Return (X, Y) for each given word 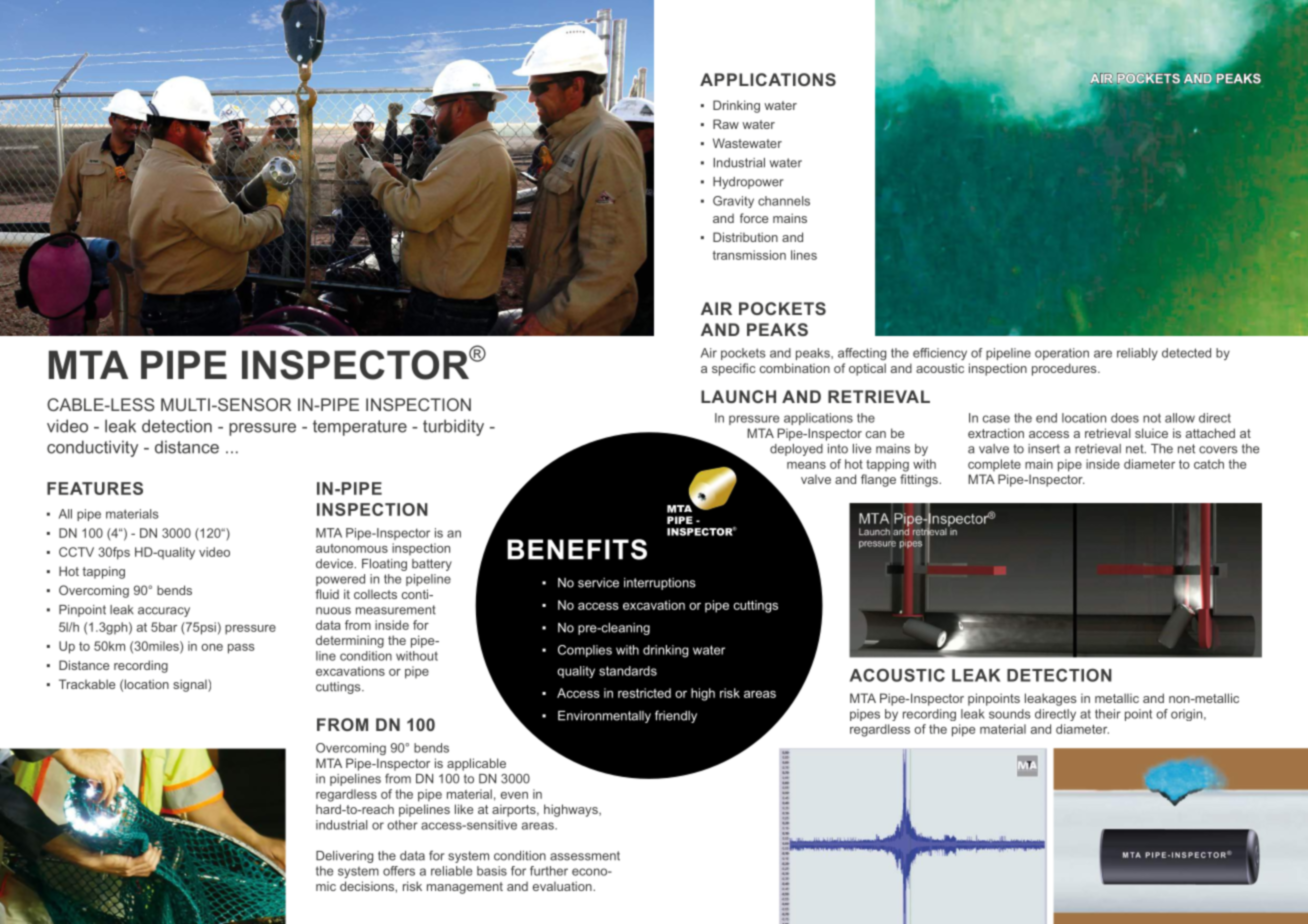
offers (399, 871)
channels (784, 201)
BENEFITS (577, 549)
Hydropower (748, 183)
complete (994, 465)
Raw (726, 124)
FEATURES (95, 488)
